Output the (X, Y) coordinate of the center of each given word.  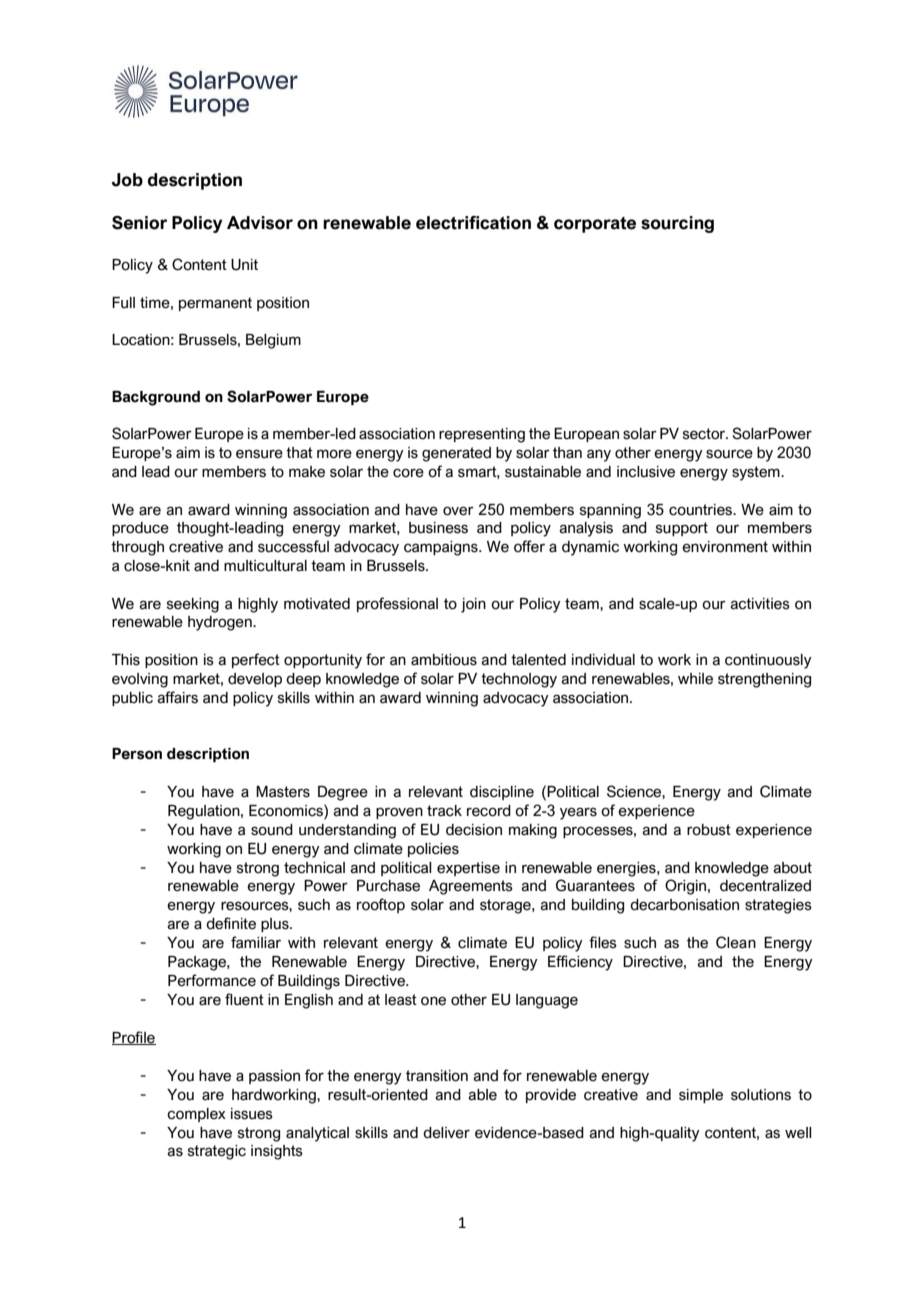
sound (272, 830)
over (458, 511)
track (444, 811)
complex (196, 1115)
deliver (446, 1133)
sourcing (677, 224)
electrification (473, 223)
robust (709, 830)
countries (702, 510)
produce (140, 529)
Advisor (260, 223)
